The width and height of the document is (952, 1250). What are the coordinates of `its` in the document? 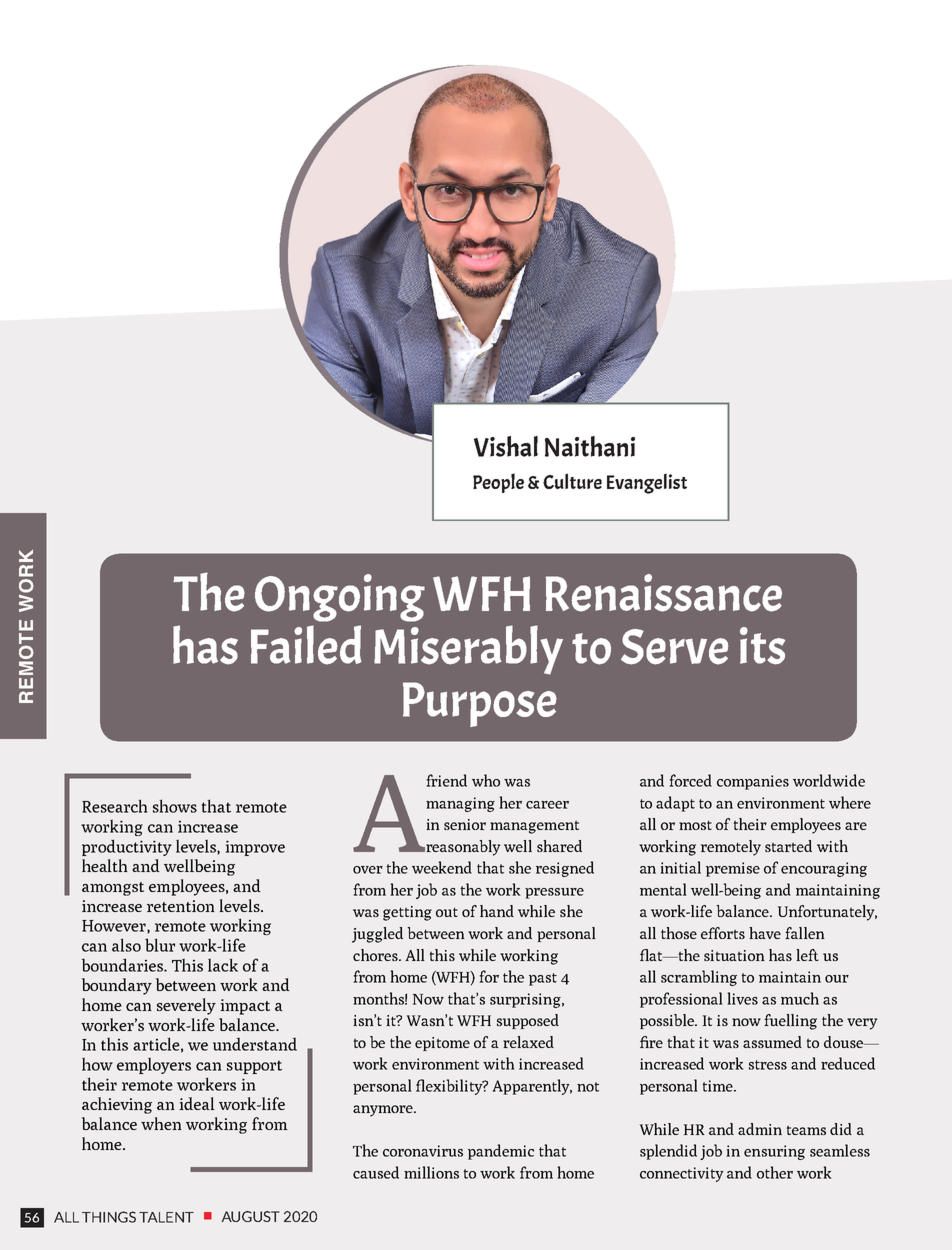 It's located at (762, 646).
